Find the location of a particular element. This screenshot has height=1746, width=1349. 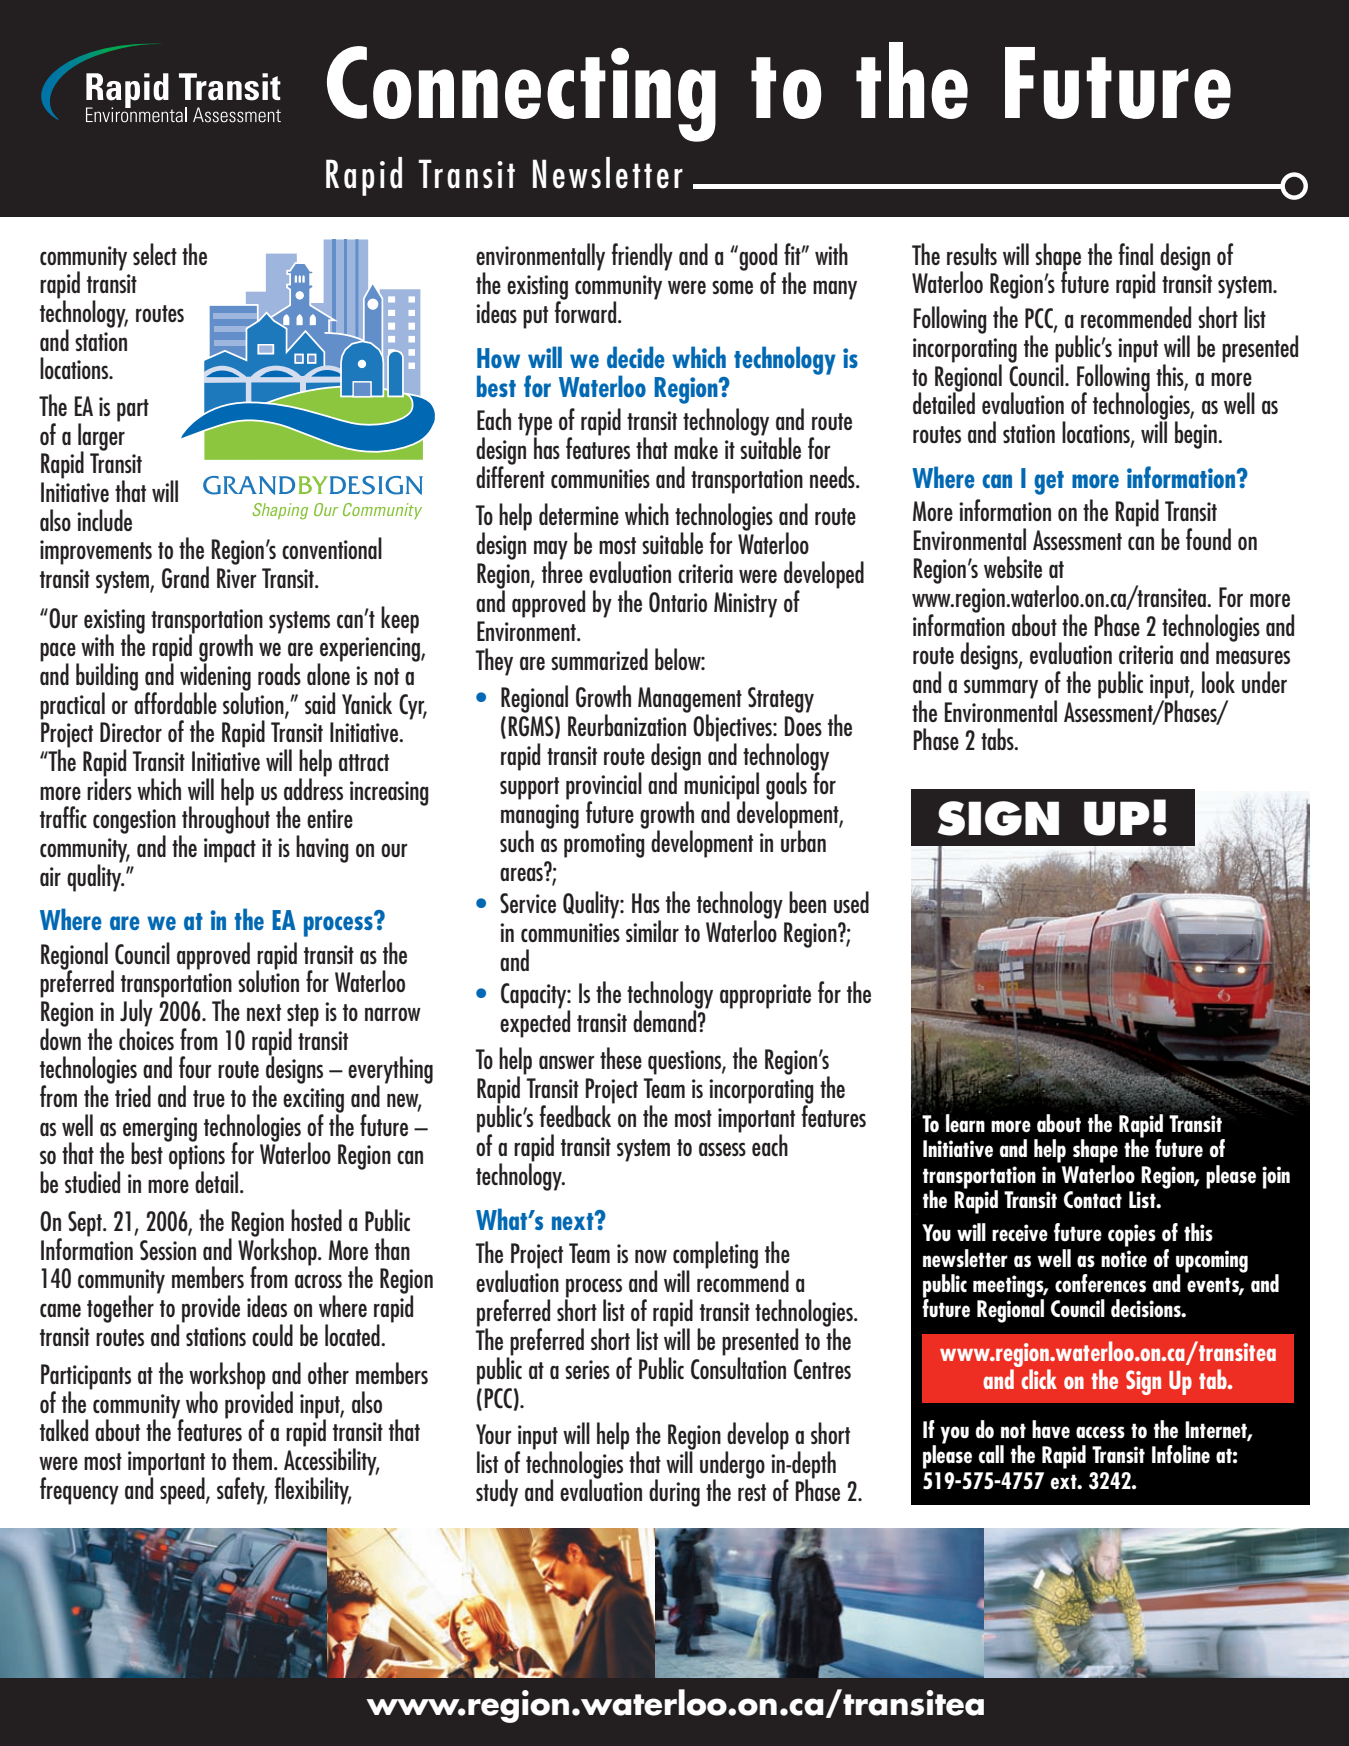

have is located at coordinates (1051, 1429).
